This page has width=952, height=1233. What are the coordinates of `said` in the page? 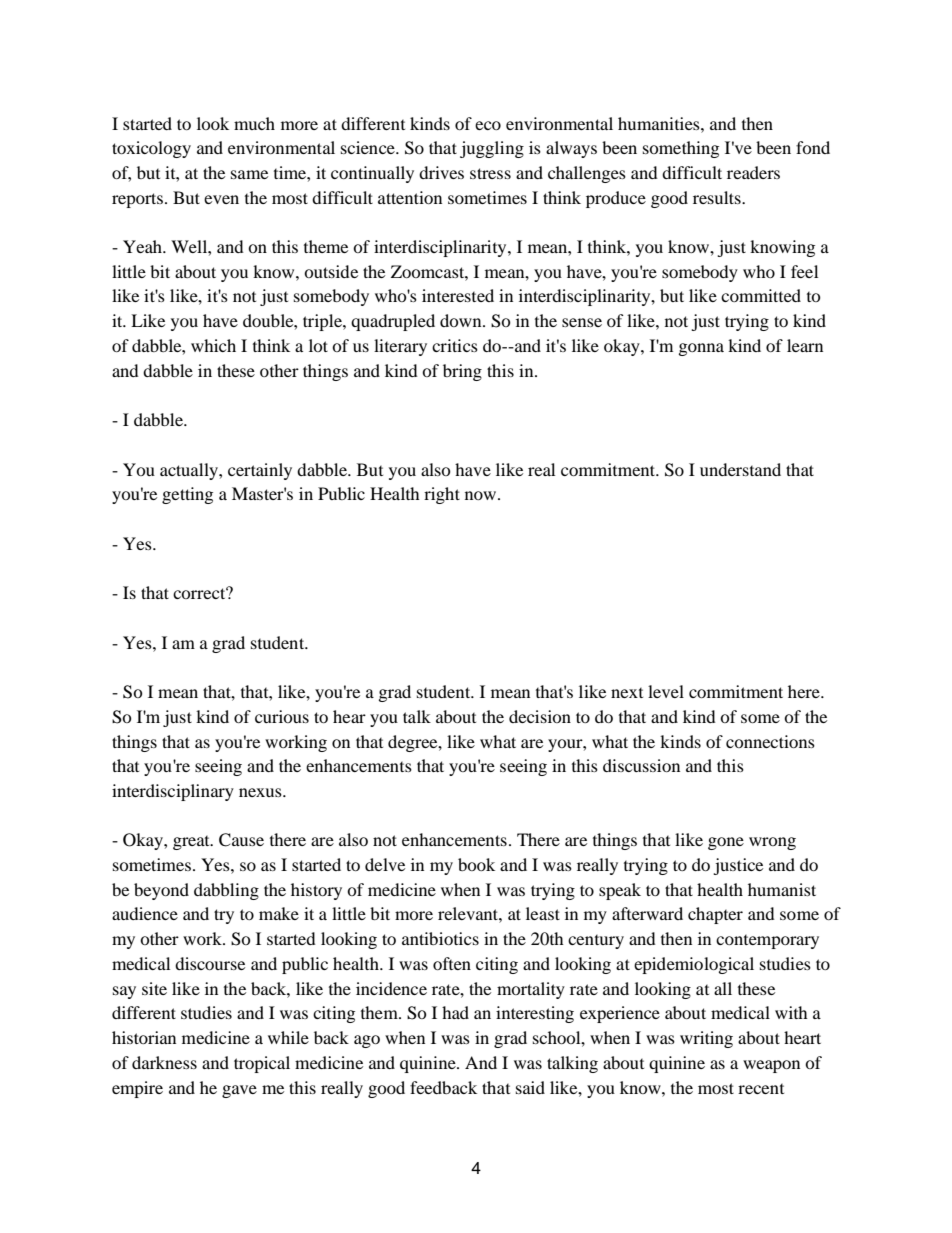 It's located at (530, 1087).
